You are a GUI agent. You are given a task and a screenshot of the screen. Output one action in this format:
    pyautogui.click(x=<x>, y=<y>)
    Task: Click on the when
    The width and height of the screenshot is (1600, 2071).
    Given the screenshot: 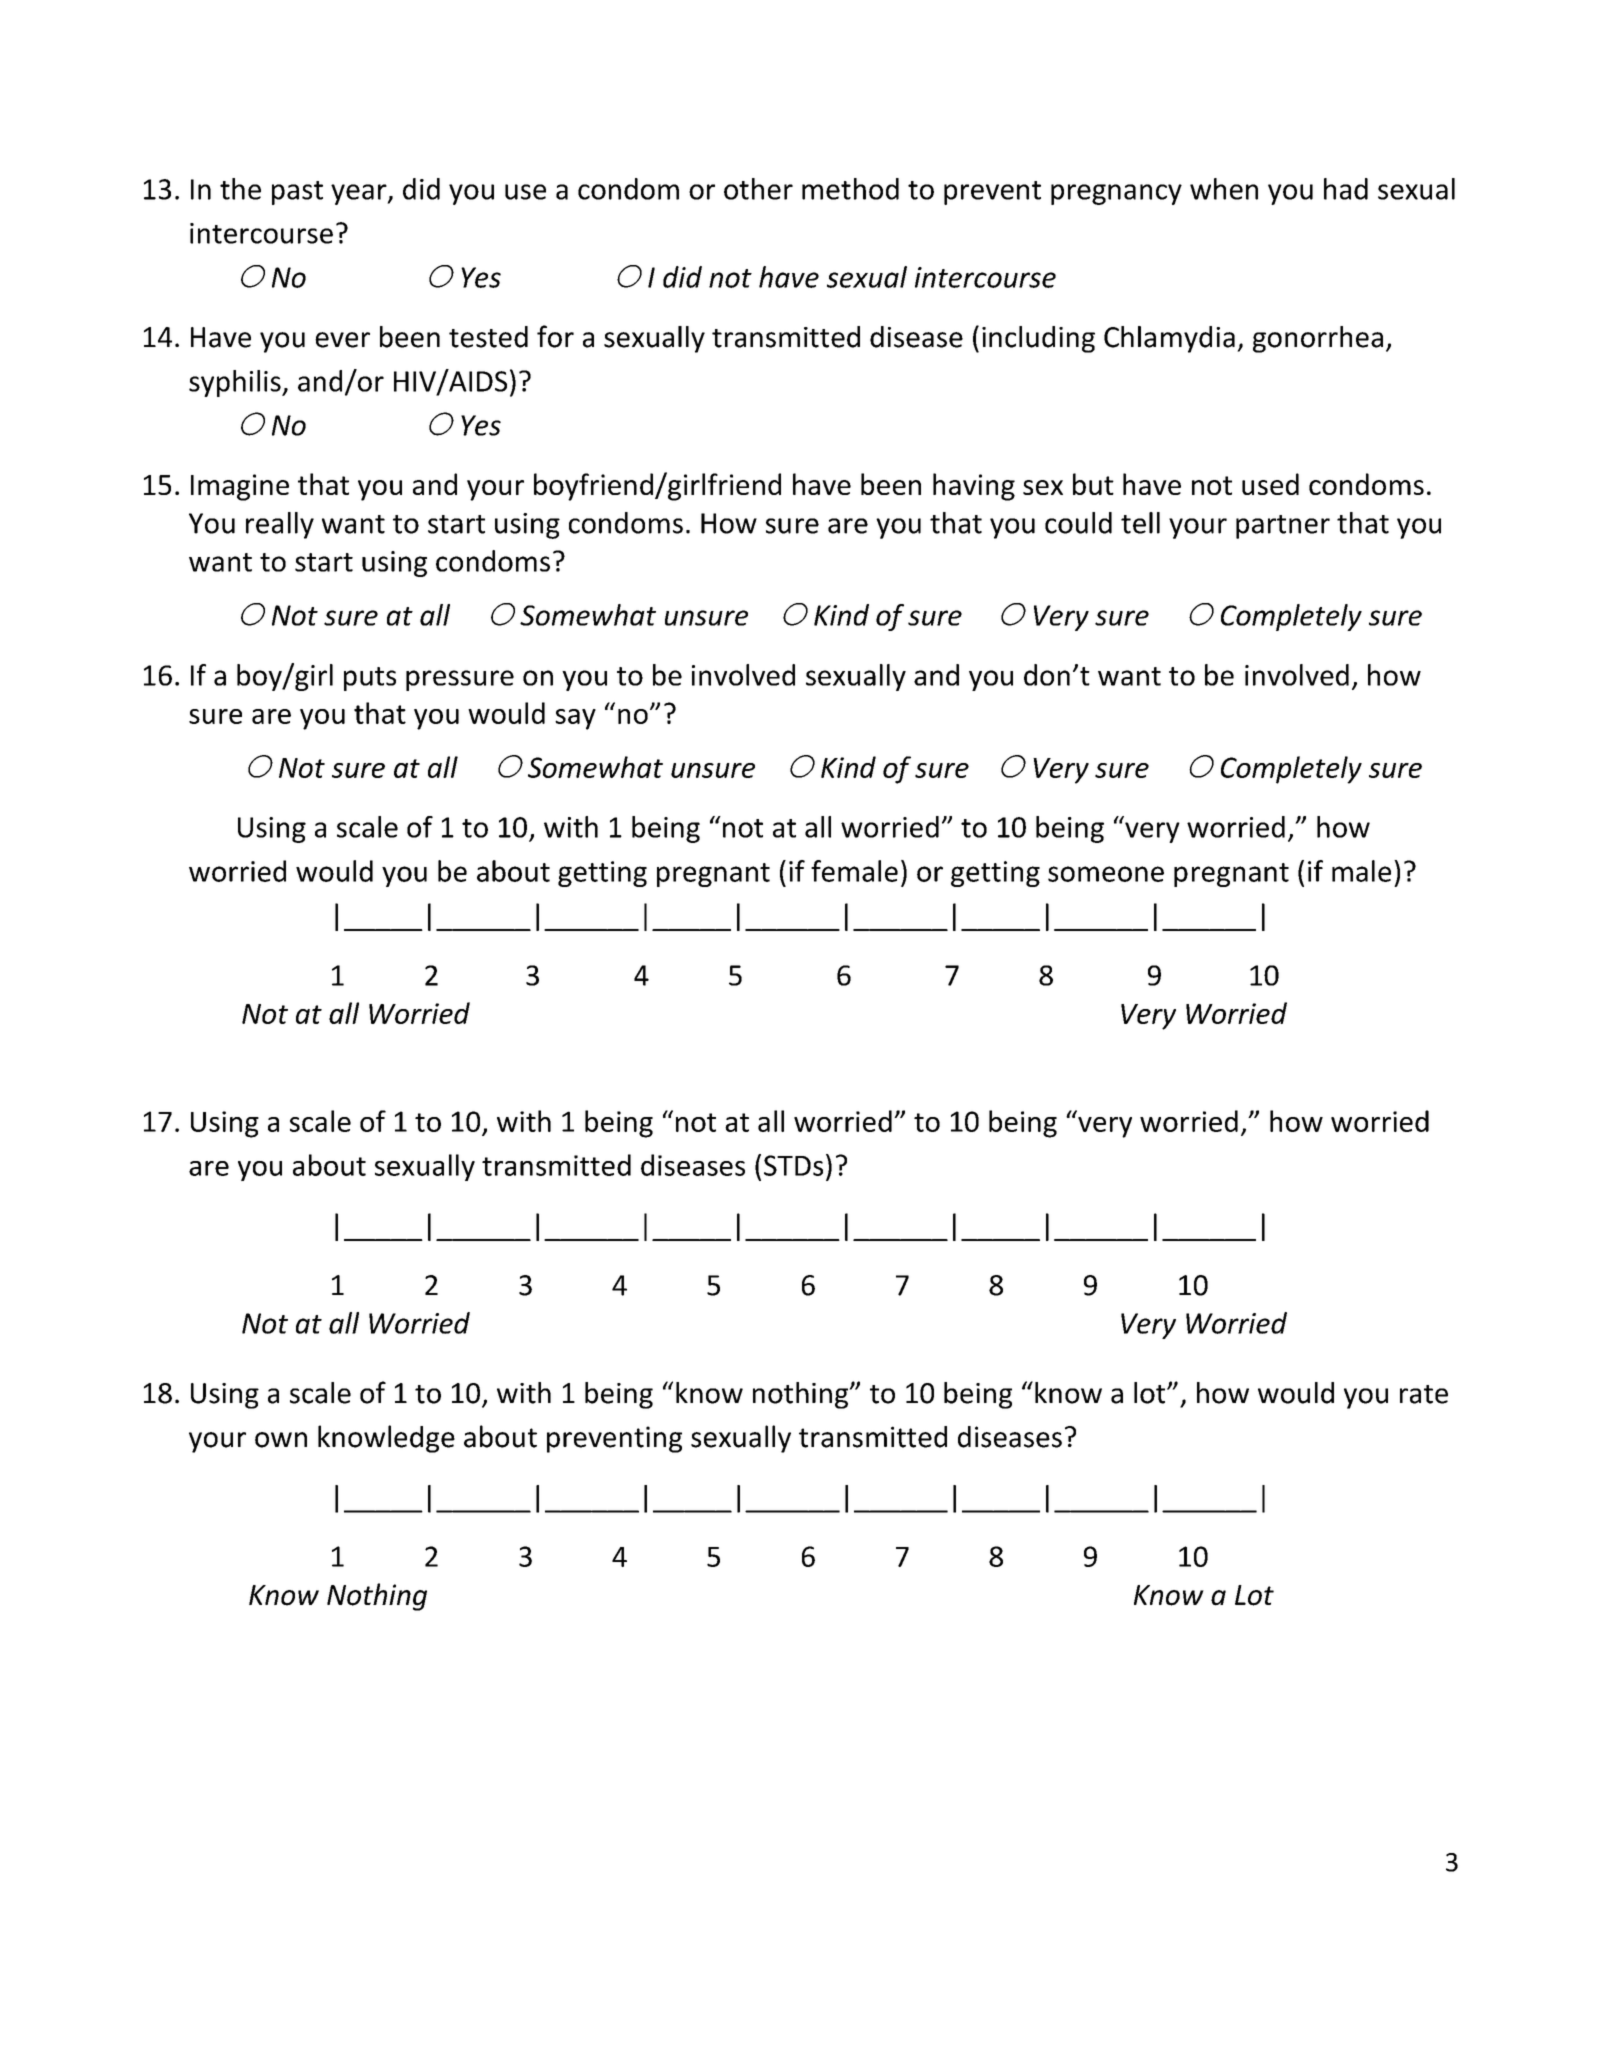 What is the action you would take?
    pyautogui.click(x=1224, y=189)
